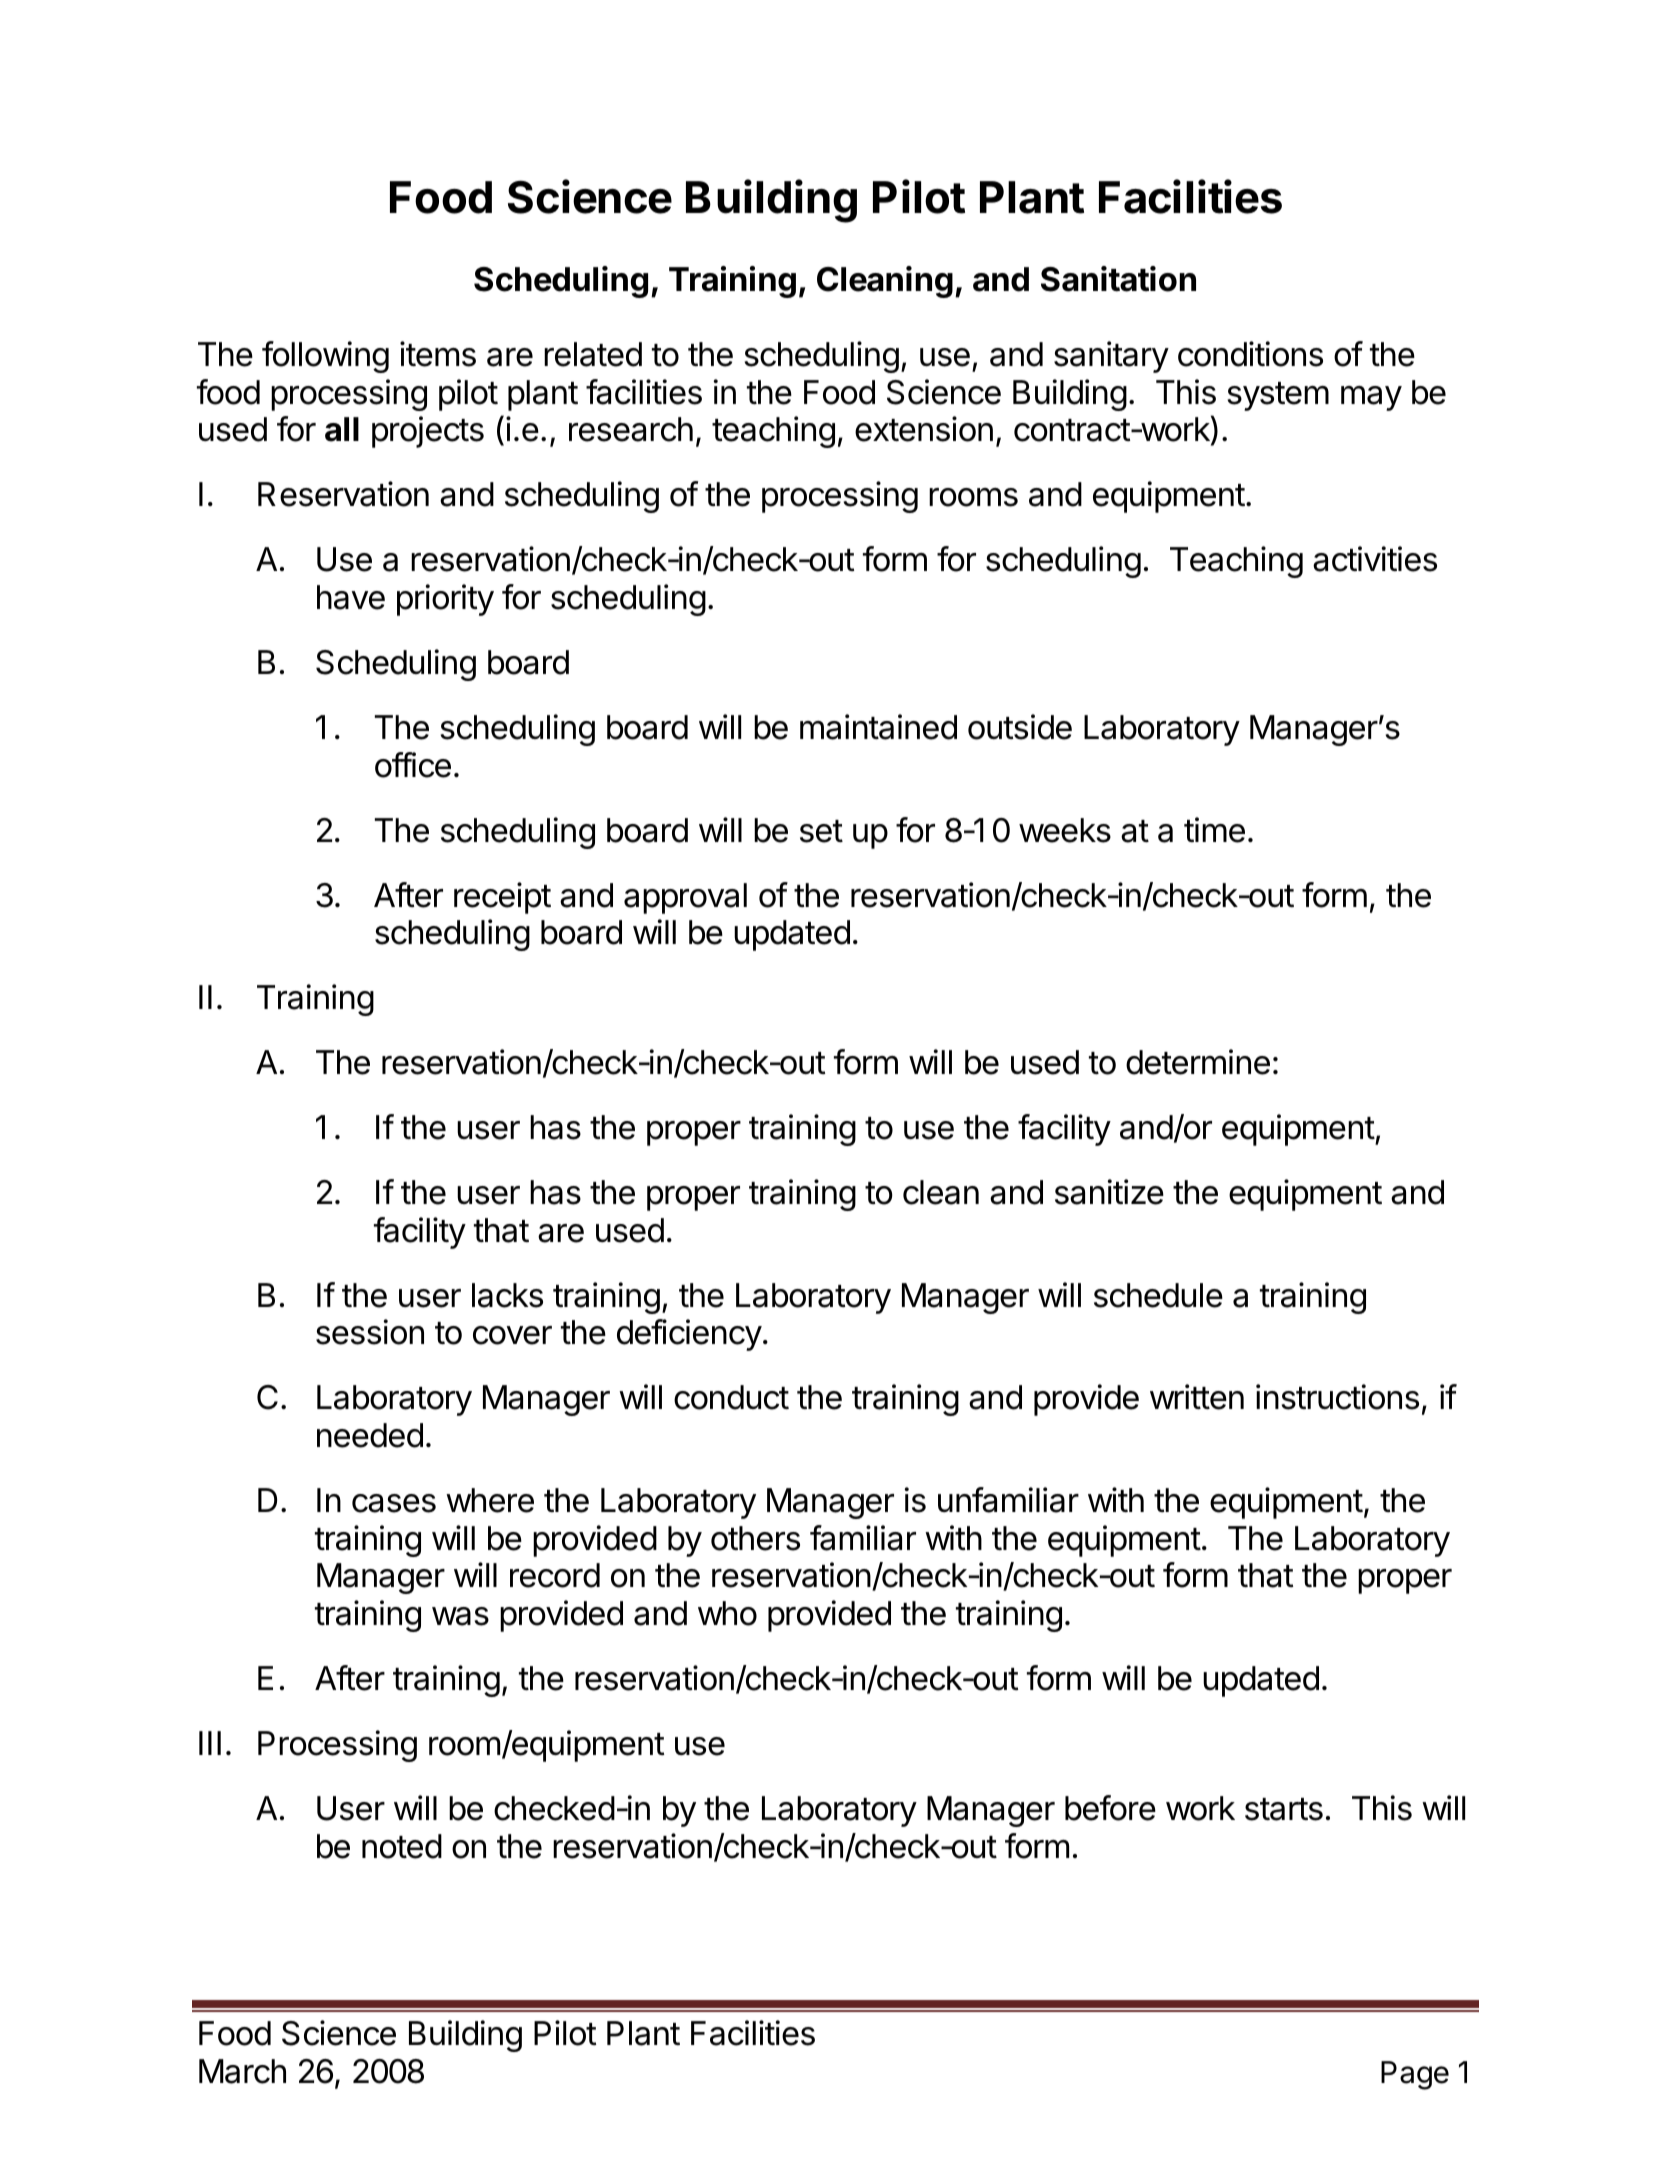 Image resolution: width=1671 pixels, height=2162 pixels. Describe the element at coordinates (1337, 1397) in the image. I see `instructions` at that location.
